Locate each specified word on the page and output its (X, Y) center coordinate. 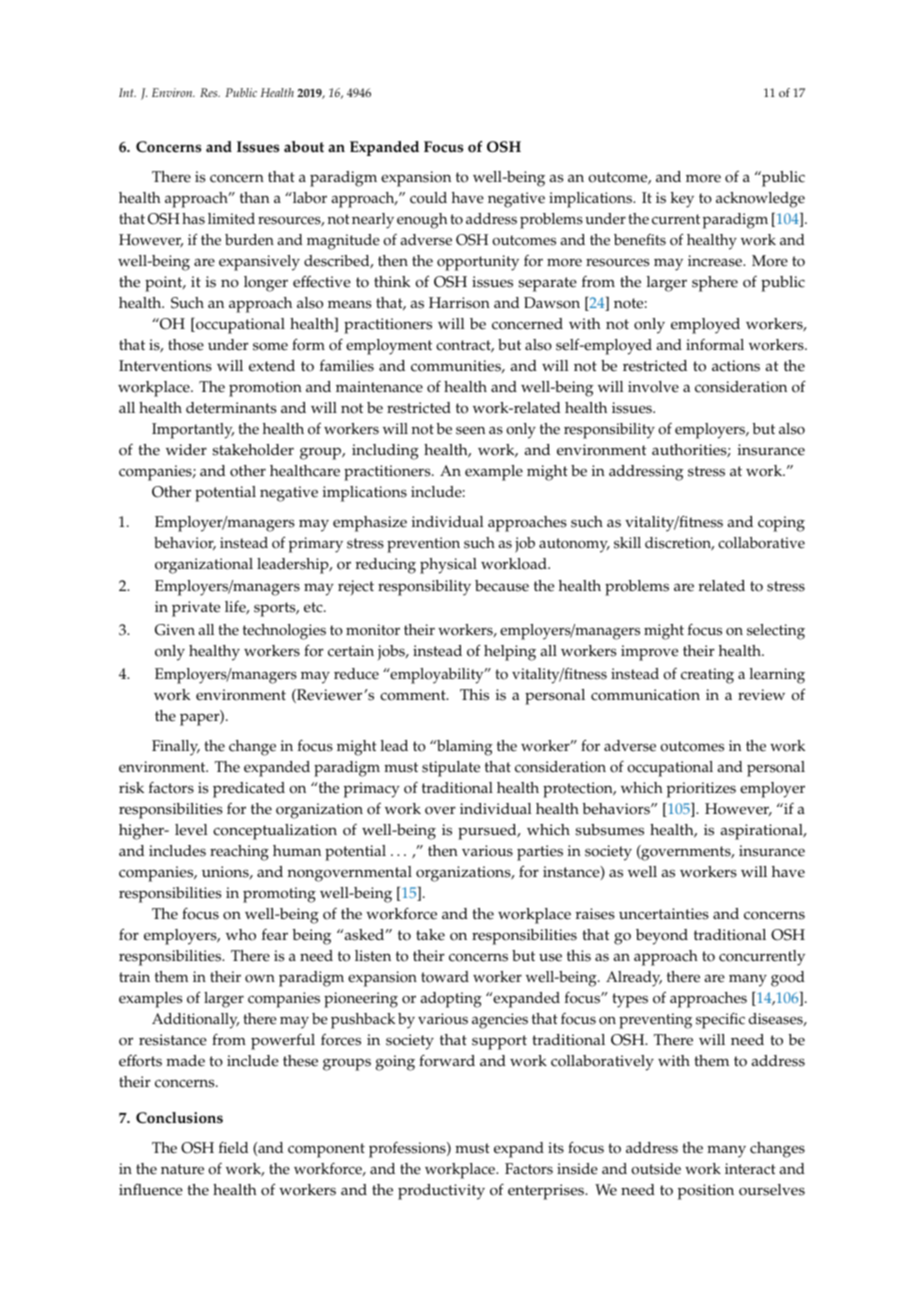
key (682, 200)
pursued (488, 832)
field (233, 1148)
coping (781, 524)
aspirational (763, 832)
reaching (239, 853)
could (428, 198)
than (255, 197)
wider (186, 450)
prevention (423, 545)
